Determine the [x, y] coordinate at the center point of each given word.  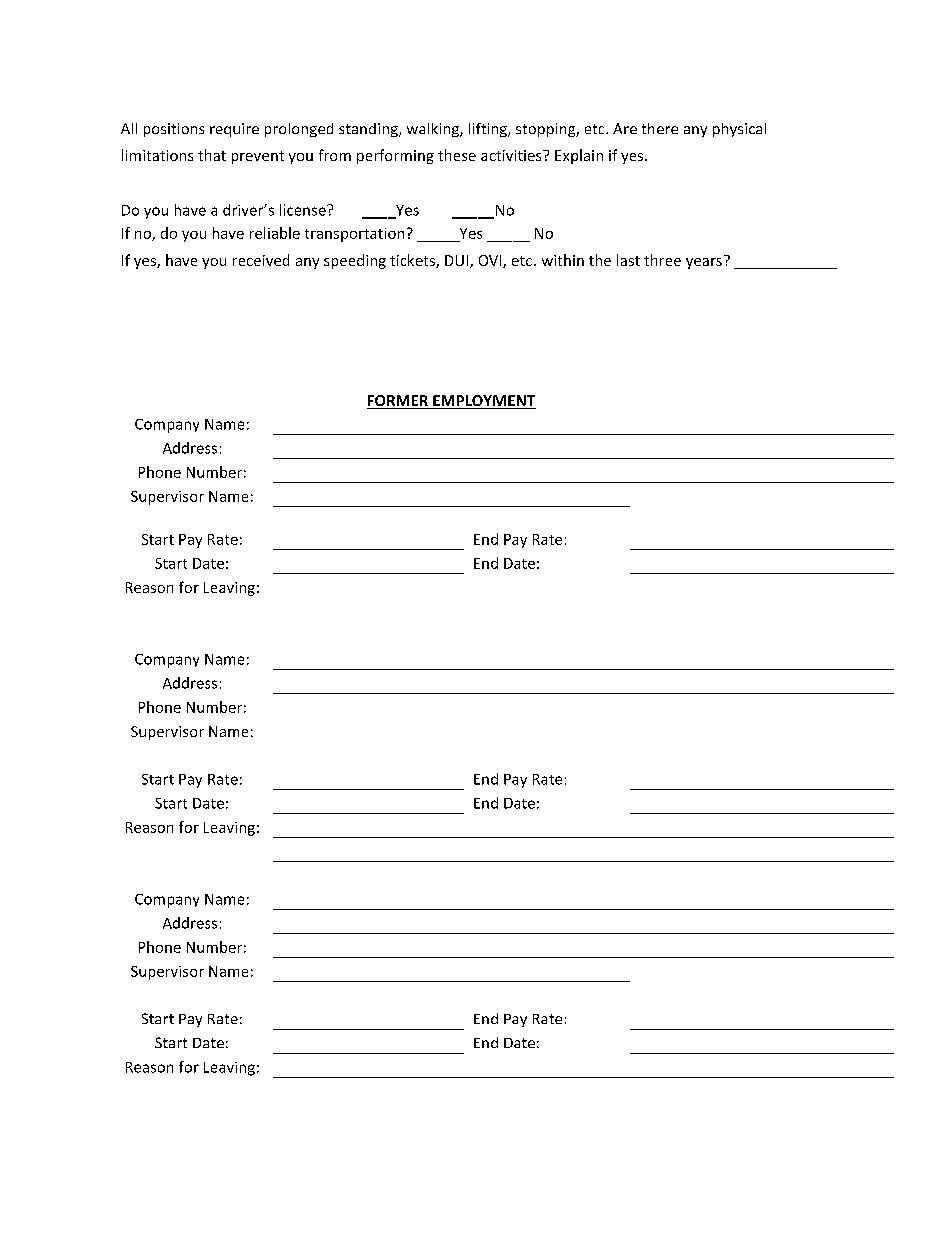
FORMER [399, 402]
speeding [355, 261]
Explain [579, 156]
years [704, 263]
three [662, 260]
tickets [413, 261]
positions [174, 130]
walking [434, 130]
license [304, 210]
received [261, 260]
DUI [458, 261]
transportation [354, 235]
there [660, 128]
